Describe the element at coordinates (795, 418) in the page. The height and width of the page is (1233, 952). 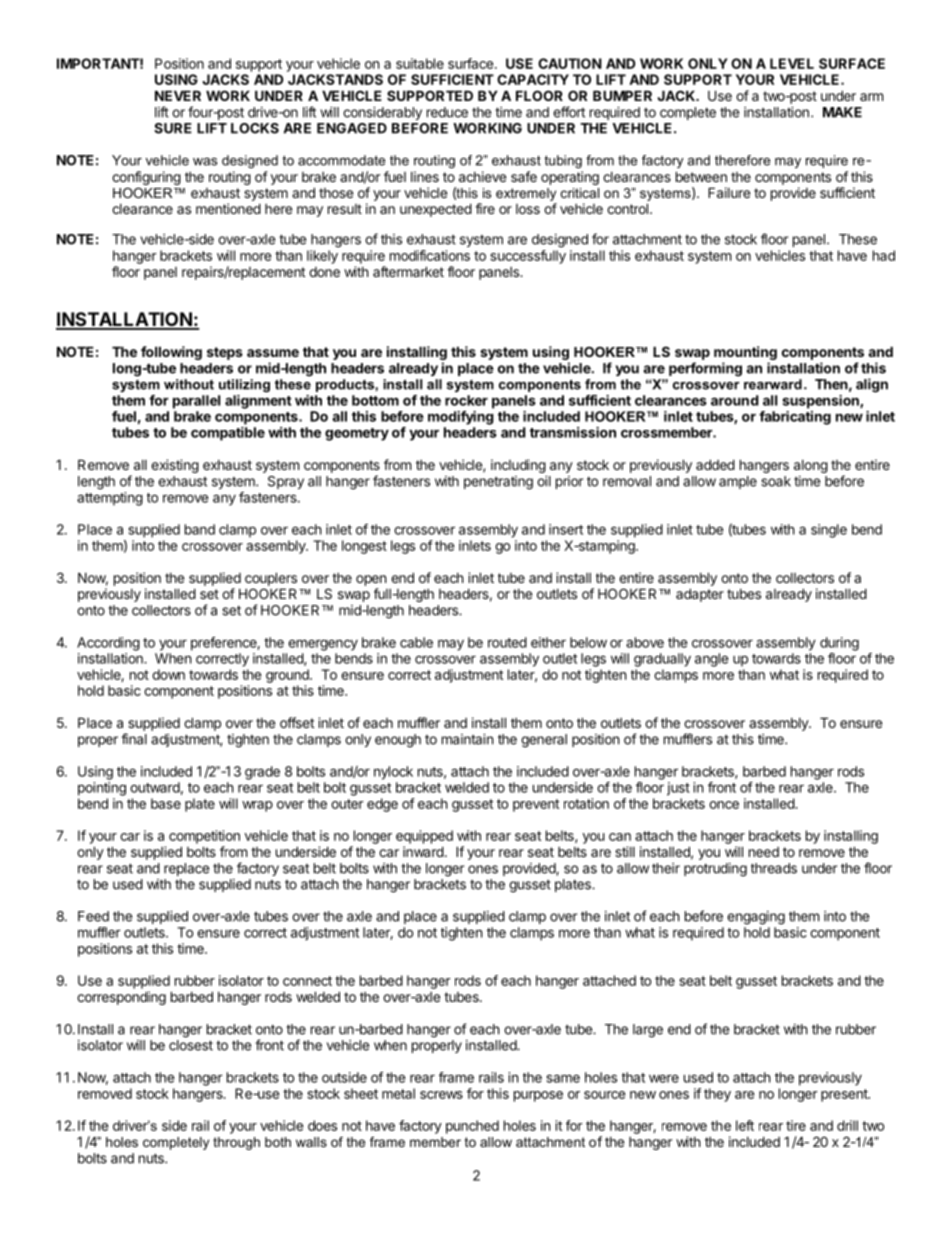
I see `fabricating` at that location.
